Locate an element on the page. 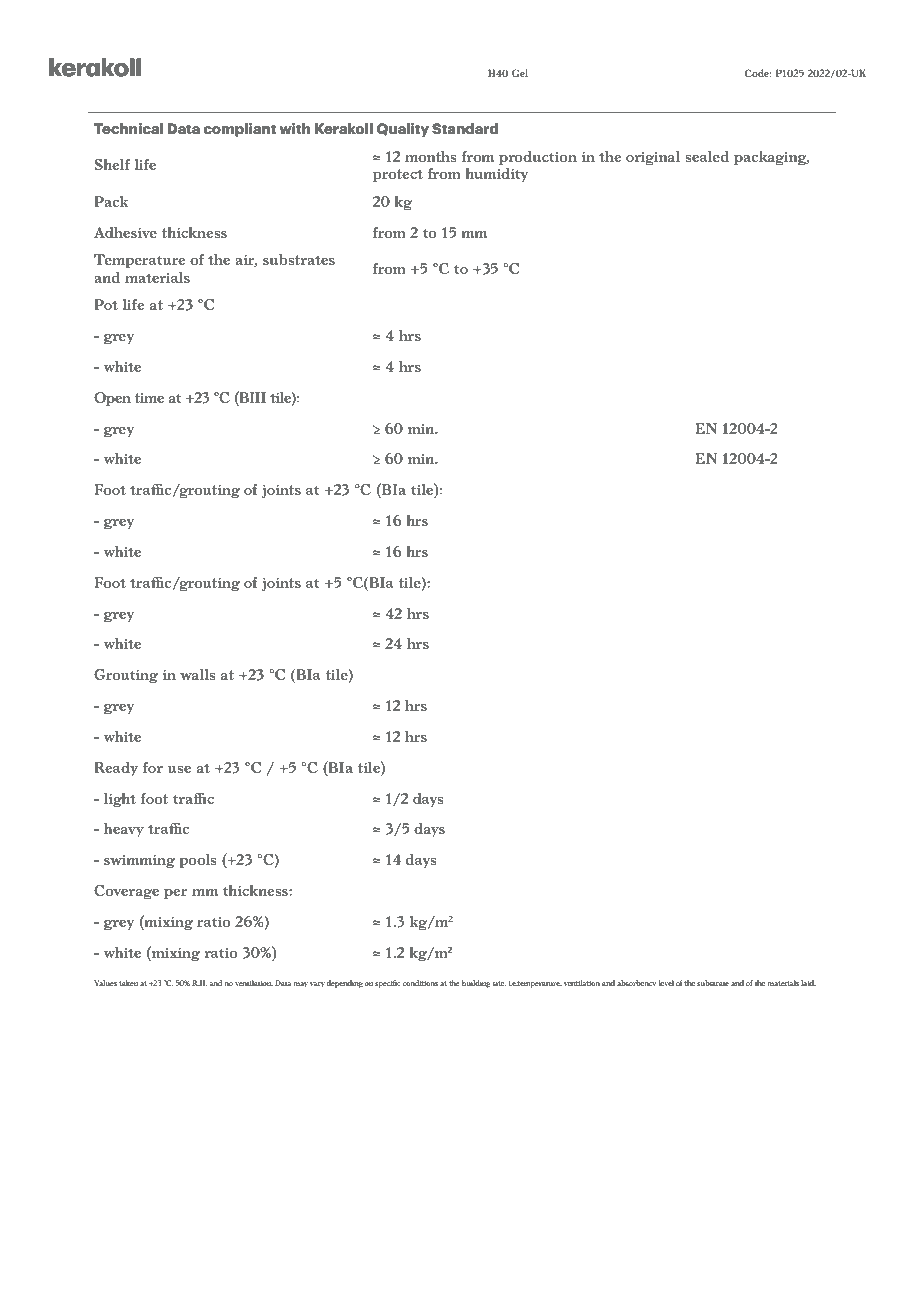  for is located at coordinates (153, 767).
